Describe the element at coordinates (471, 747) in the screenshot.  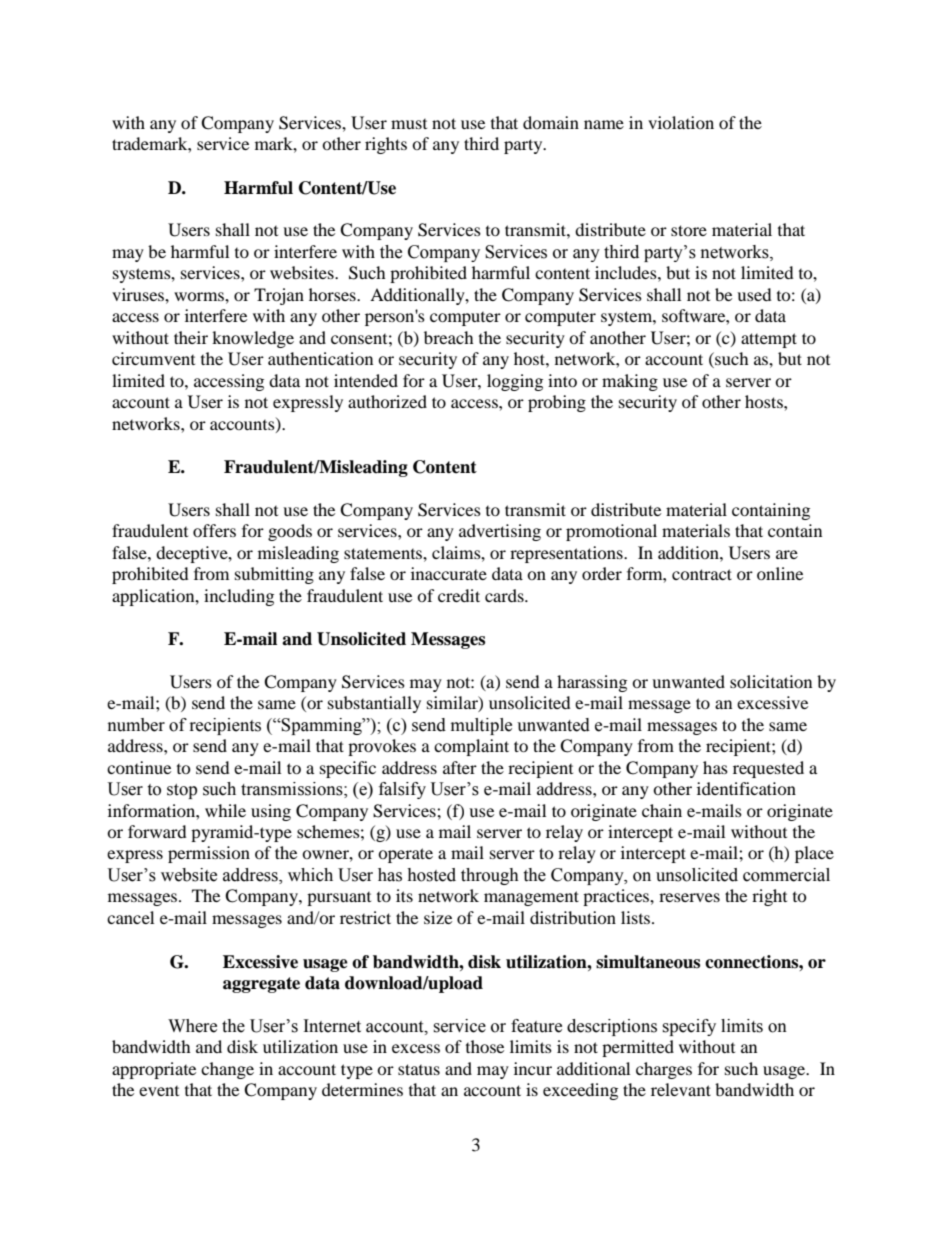
I see `complaint` at that location.
